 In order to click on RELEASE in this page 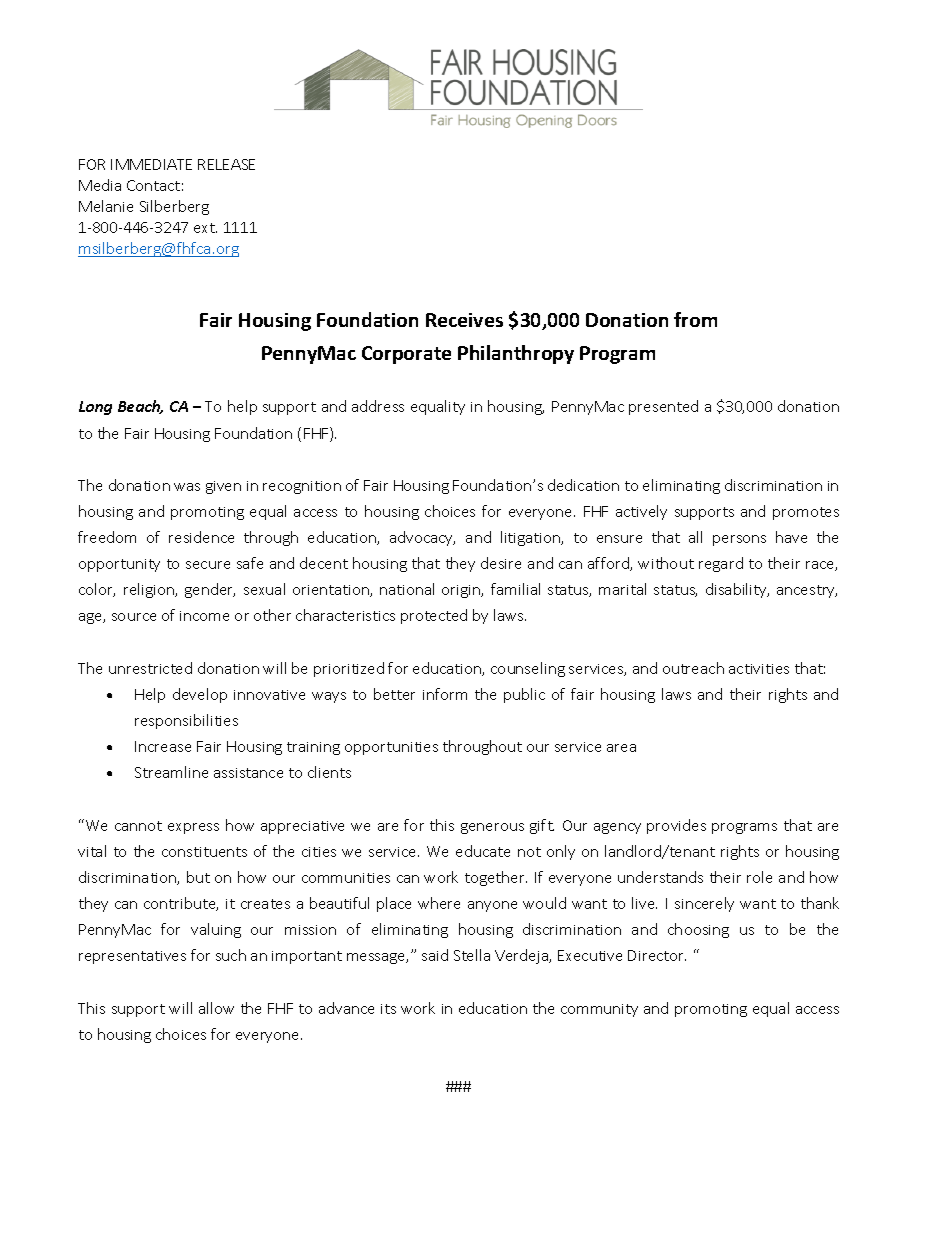, I will do `click(226, 164)`.
